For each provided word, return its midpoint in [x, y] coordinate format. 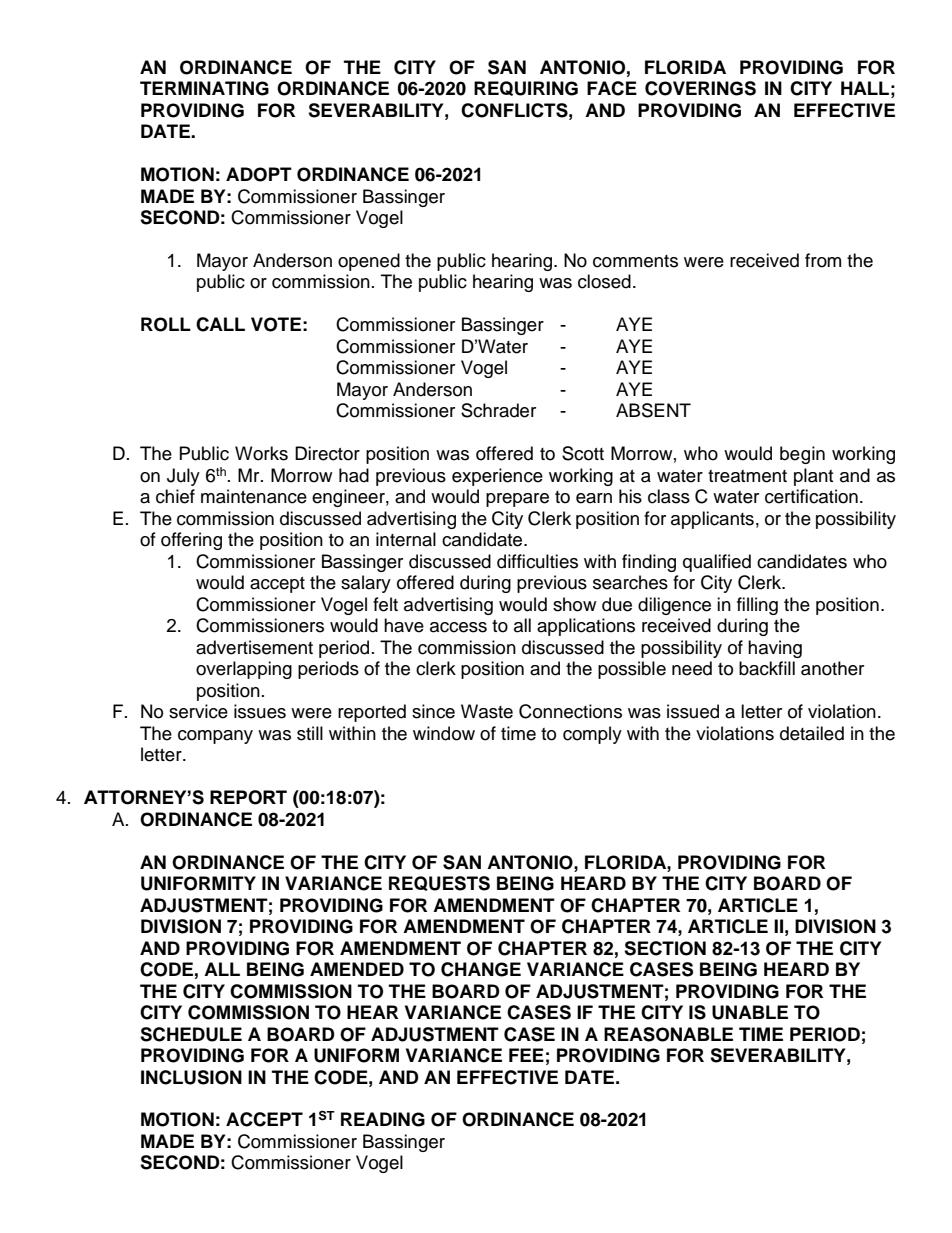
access [458, 627]
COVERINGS [700, 88]
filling [757, 606]
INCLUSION [191, 1077]
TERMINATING [204, 88]
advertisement [254, 647]
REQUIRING [526, 88]
